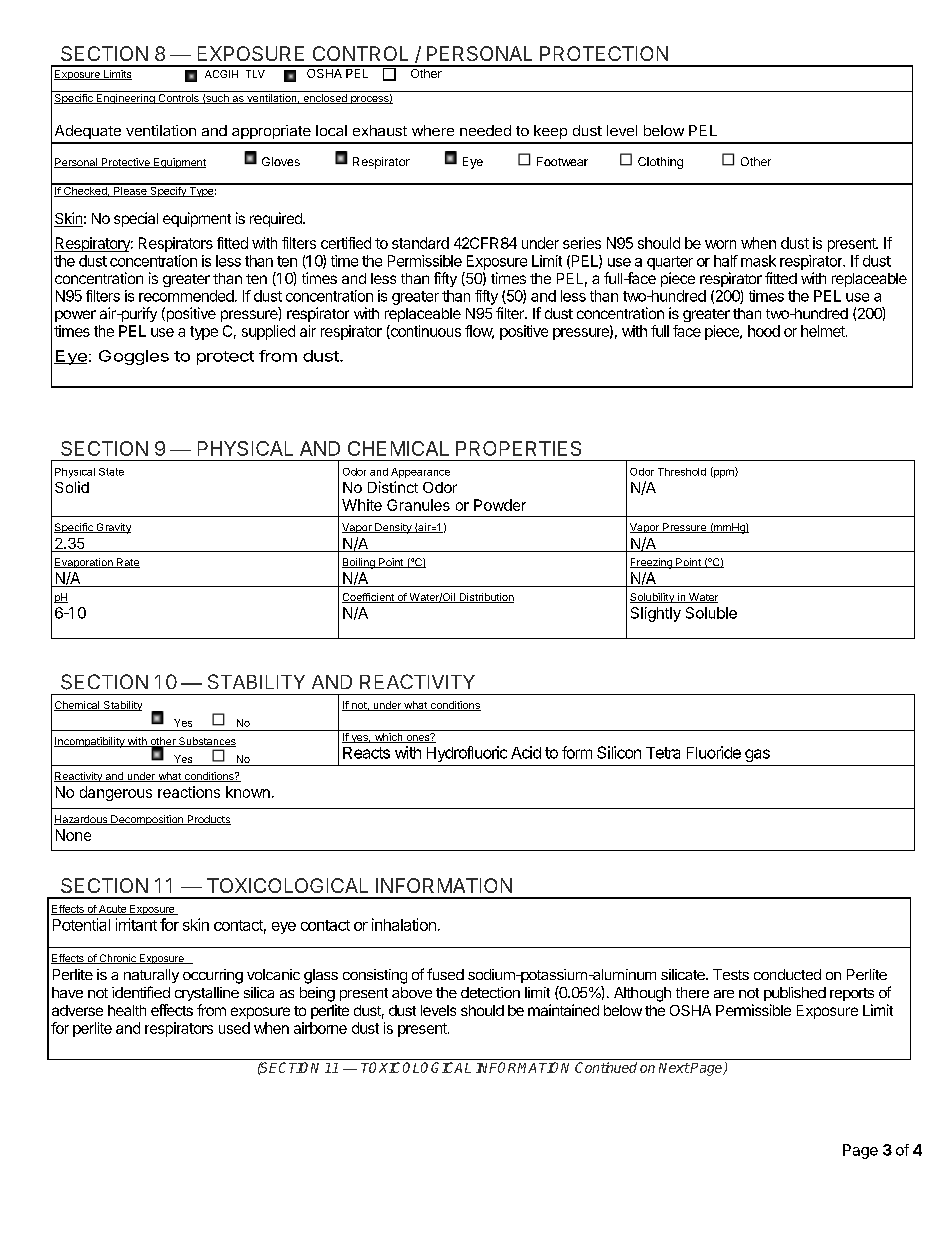 The image size is (952, 1233). What do you see at coordinates (127, 1010) in the screenshot?
I see `health` at bounding box center [127, 1010].
